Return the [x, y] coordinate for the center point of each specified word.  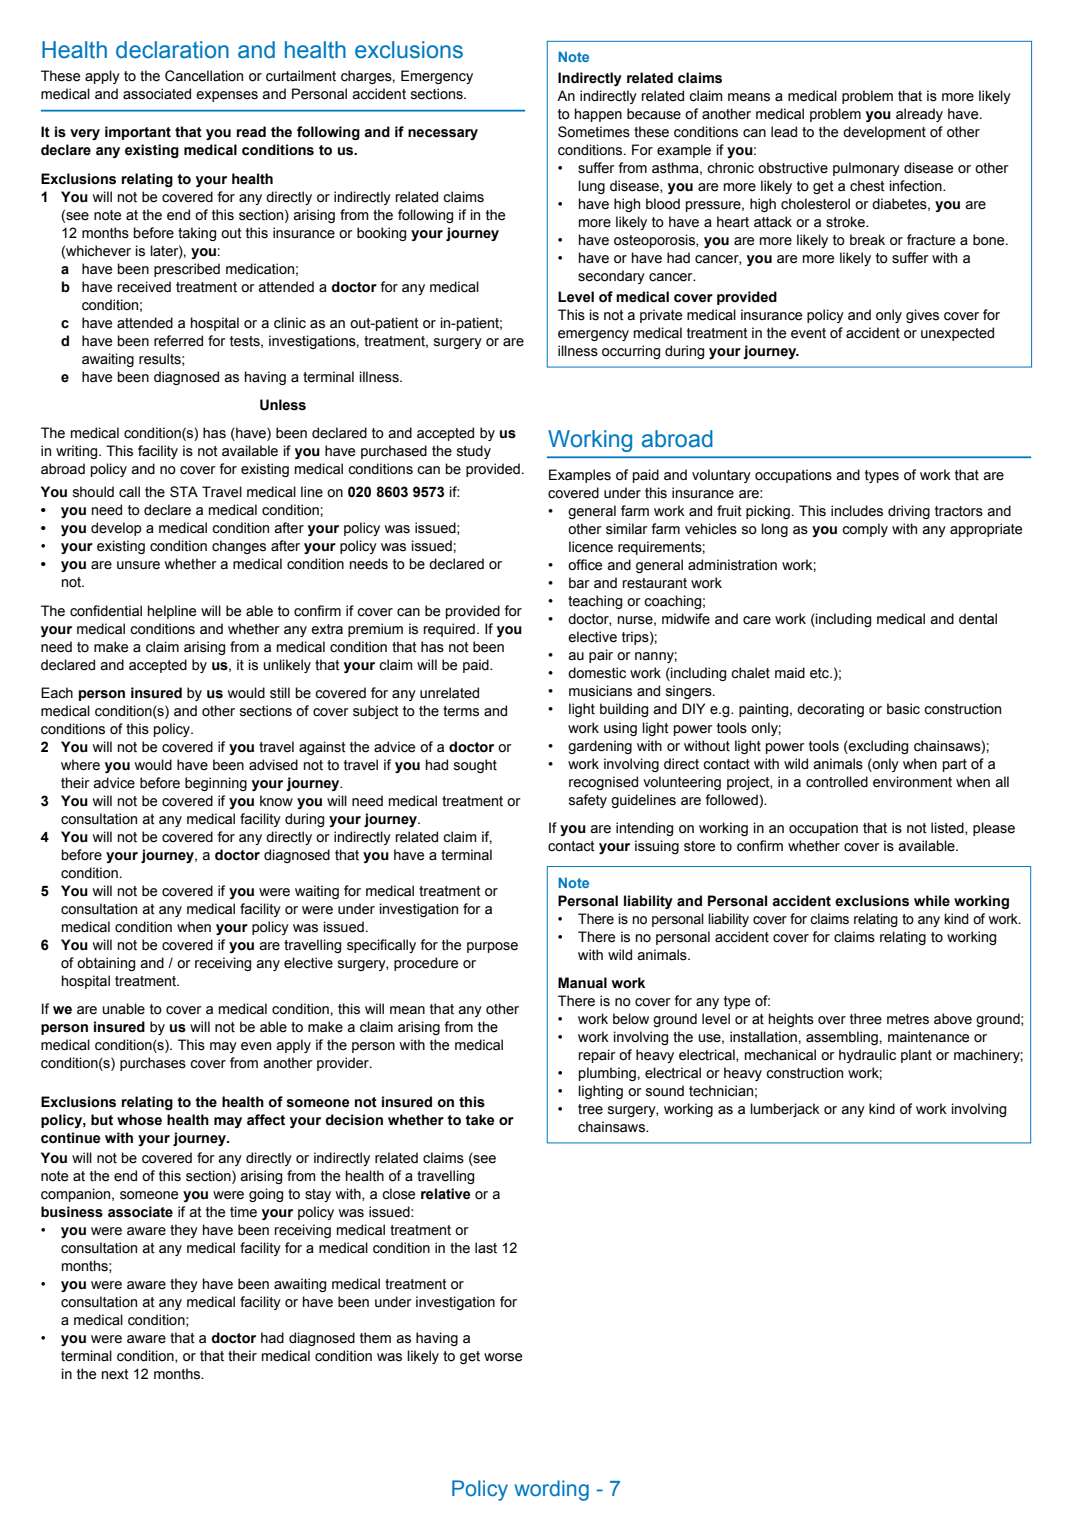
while [932, 901]
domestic [597, 673]
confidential [106, 611]
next [115, 1374]
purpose [492, 947]
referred [178, 341]
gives [922, 316]
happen [598, 115]
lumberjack [785, 1110]
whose [139, 1120]
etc [821, 673]
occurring [631, 352]
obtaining [106, 964]
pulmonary [866, 169]
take [479, 1120]
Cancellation [204, 76]
